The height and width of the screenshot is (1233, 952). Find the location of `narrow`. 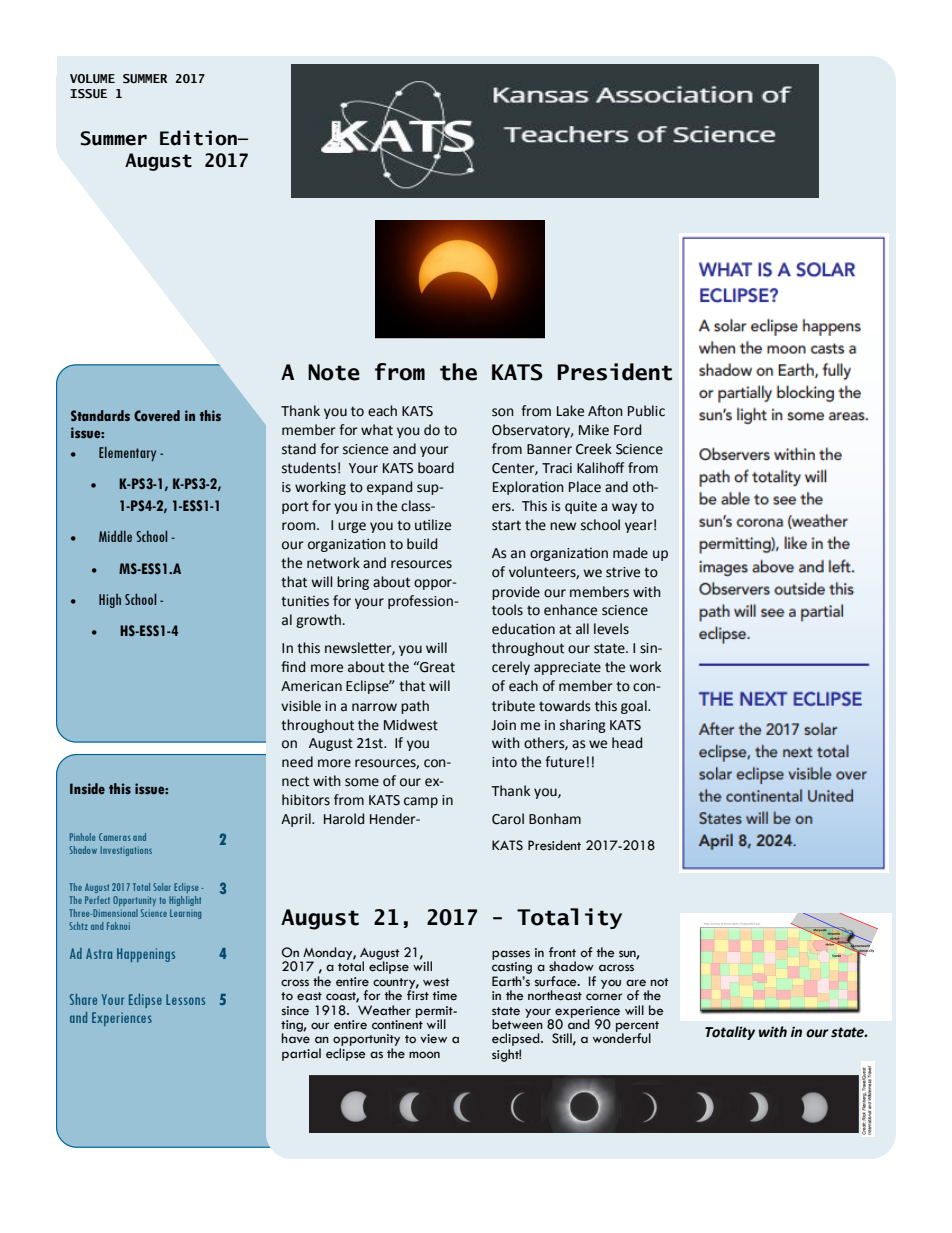

narrow is located at coordinates (374, 707).
